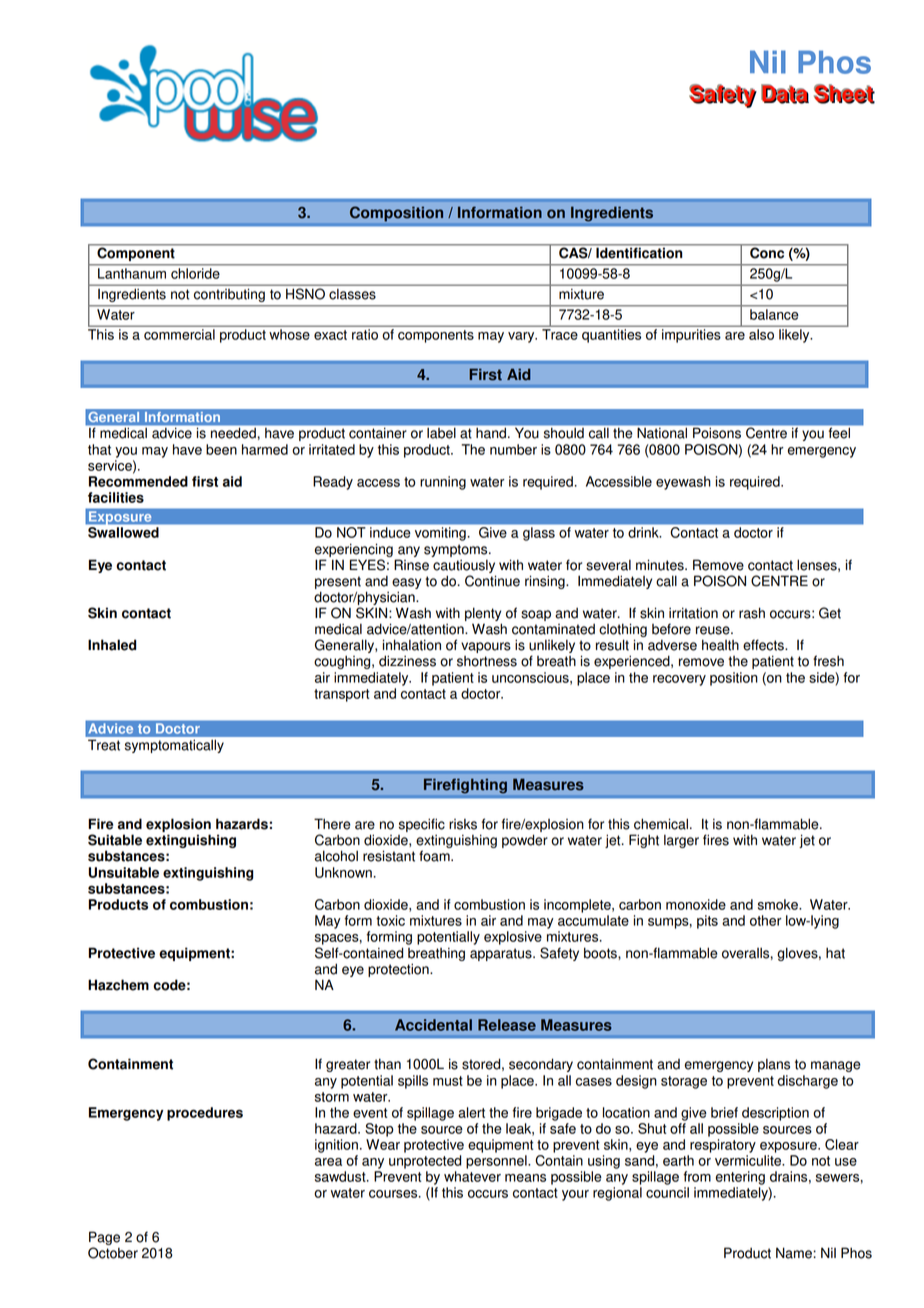  Describe the element at coordinates (195, 273) in the screenshot. I see `chloride` at that location.
